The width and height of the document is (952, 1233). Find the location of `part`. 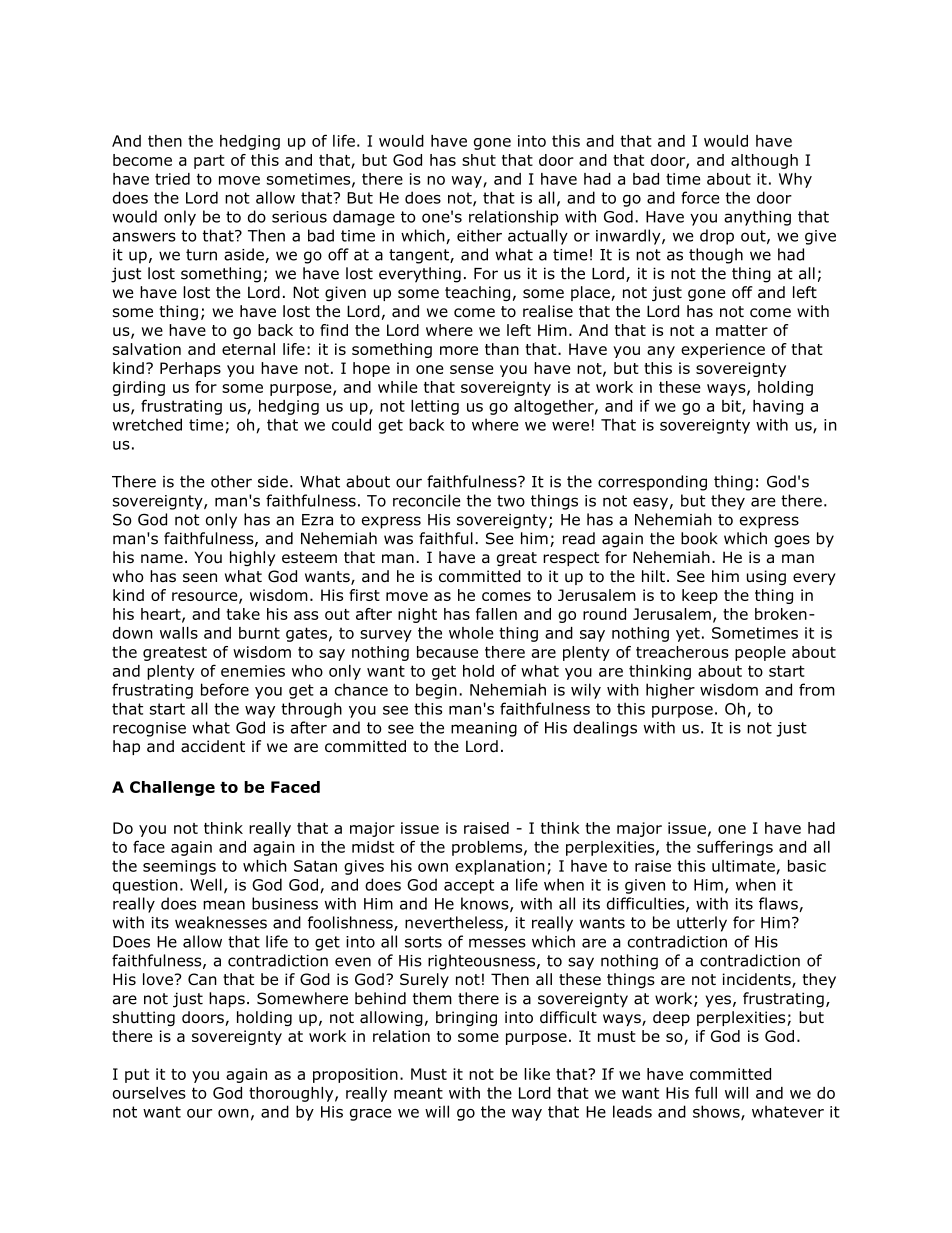

part is located at coordinates (209, 162).
